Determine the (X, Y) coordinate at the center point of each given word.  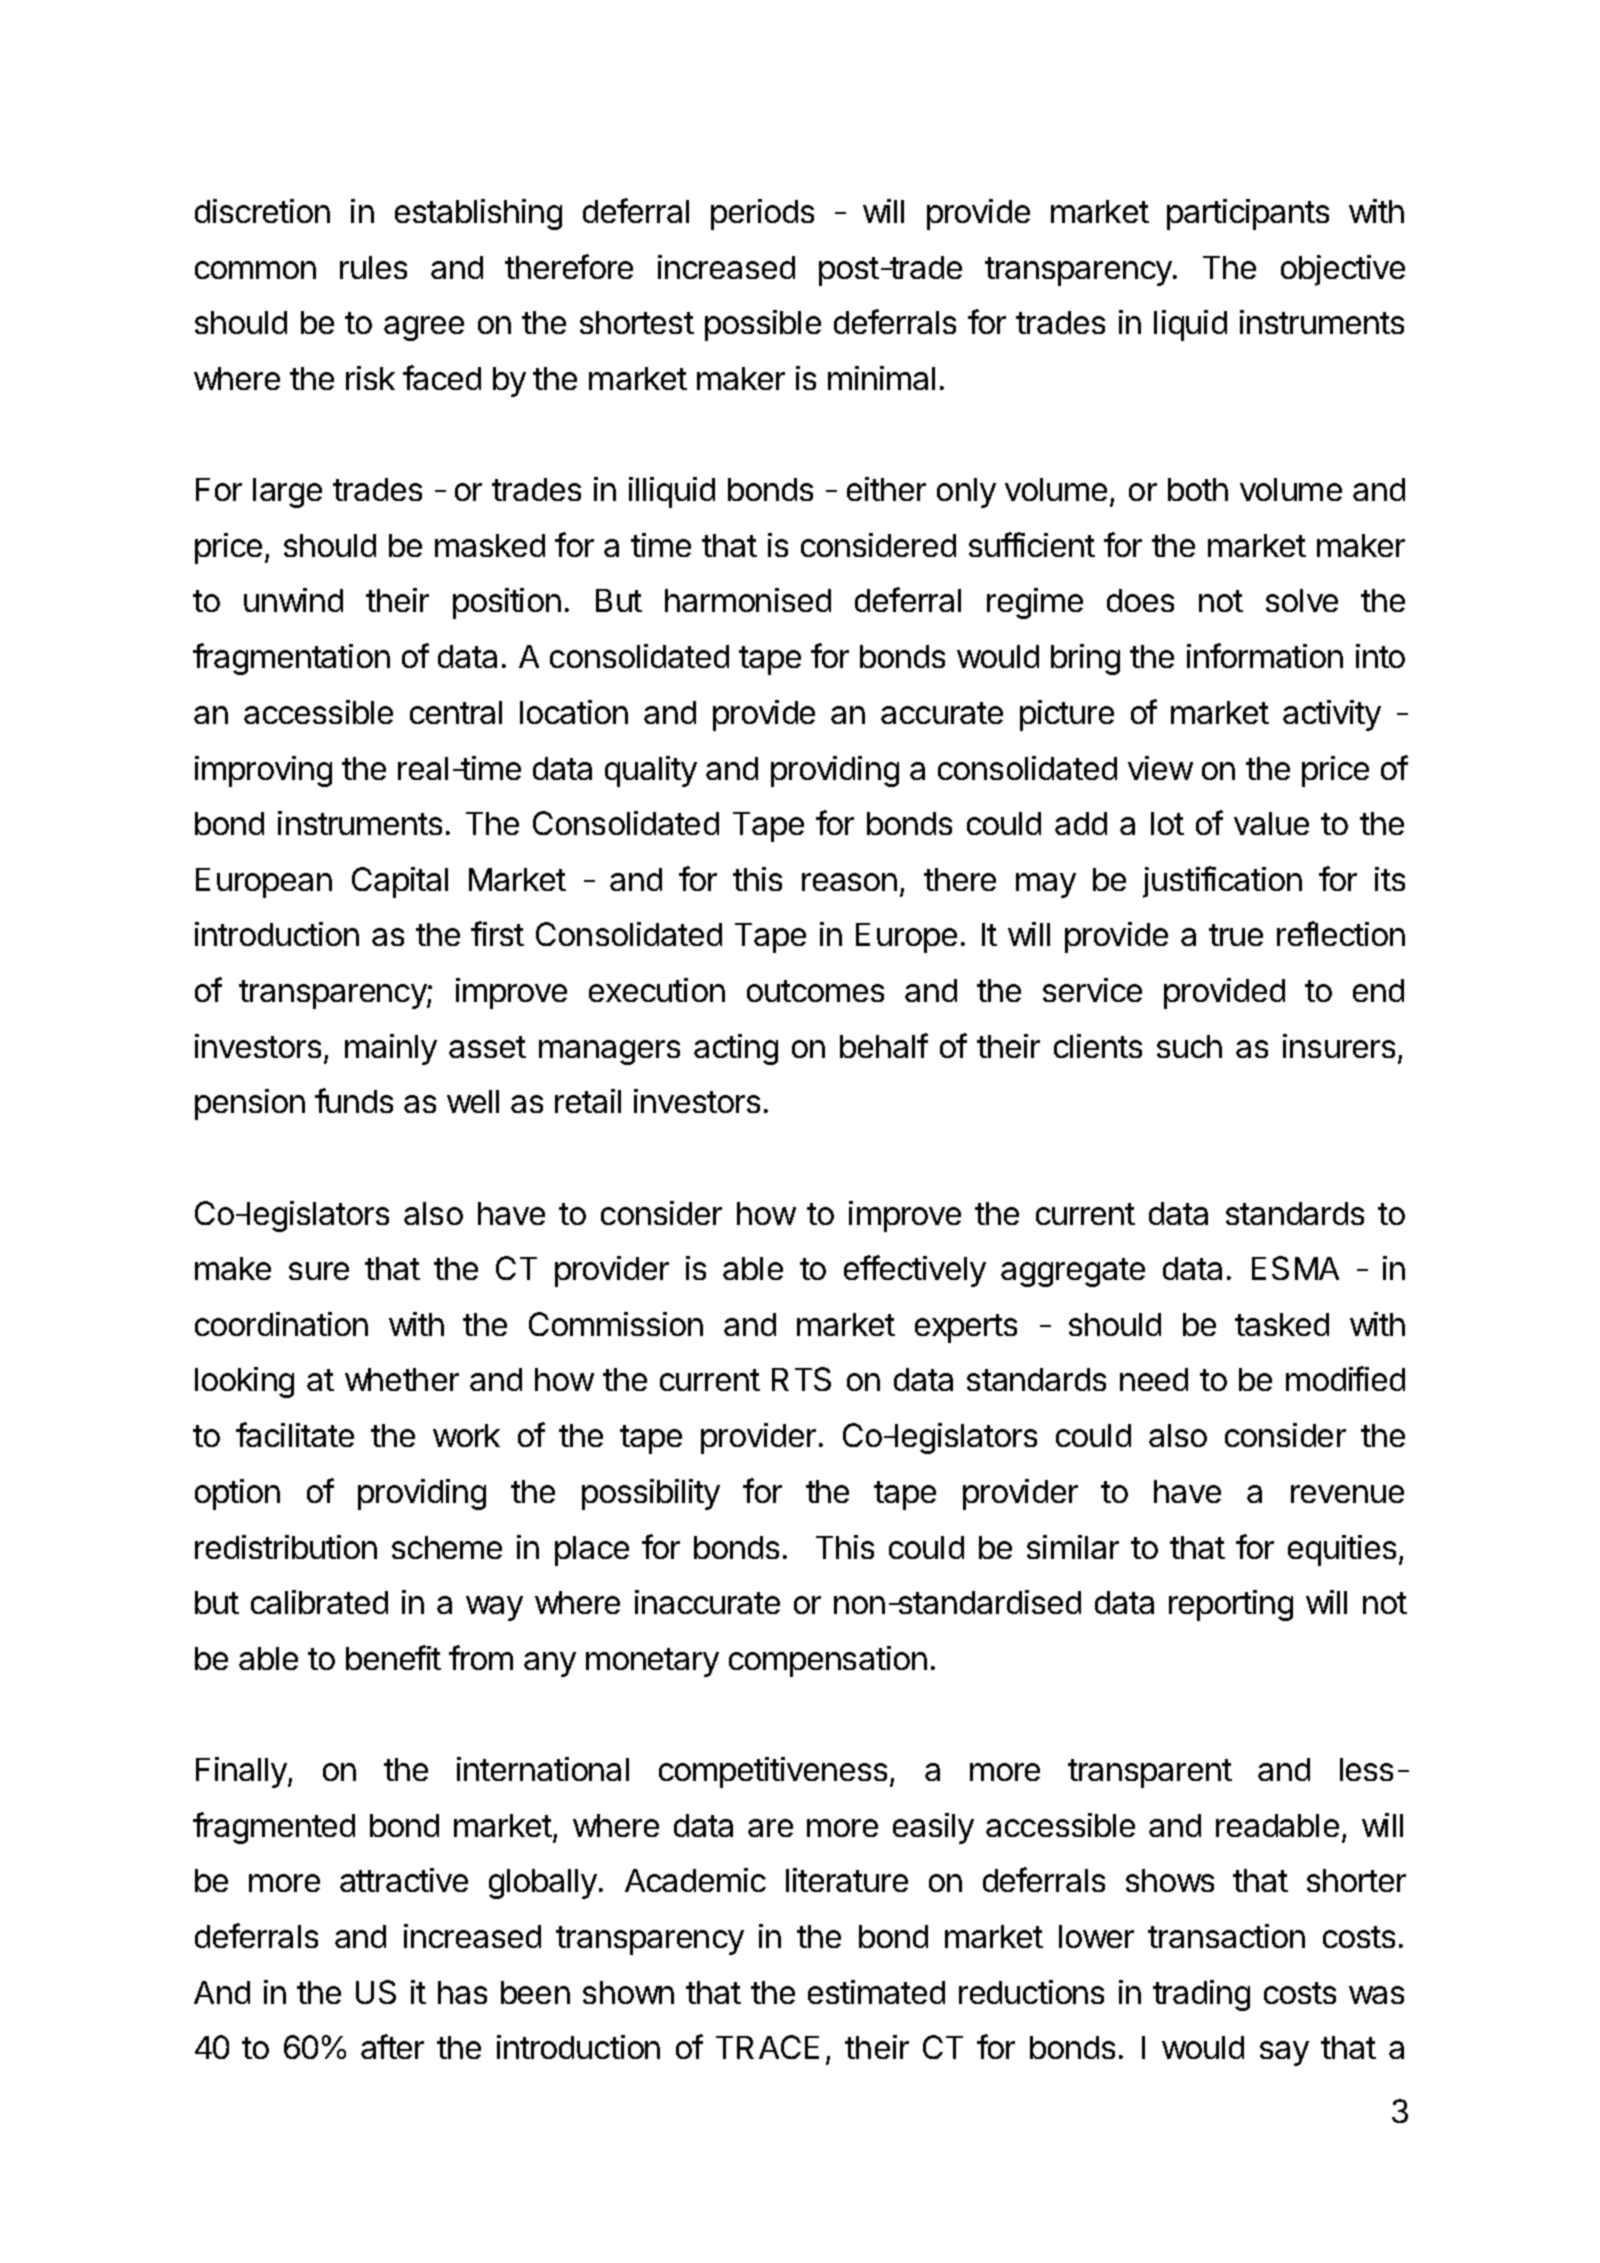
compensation (828, 1661)
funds (354, 1100)
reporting (1231, 1605)
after (392, 2046)
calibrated (319, 1602)
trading (1201, 1995)
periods (762, 214)
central (456, 712)
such (1189, 1046)
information (1265, 655)
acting (736, 1049)
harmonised (748, 600)
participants (1248, 214)
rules (373, 267)
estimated (876, 1992)
